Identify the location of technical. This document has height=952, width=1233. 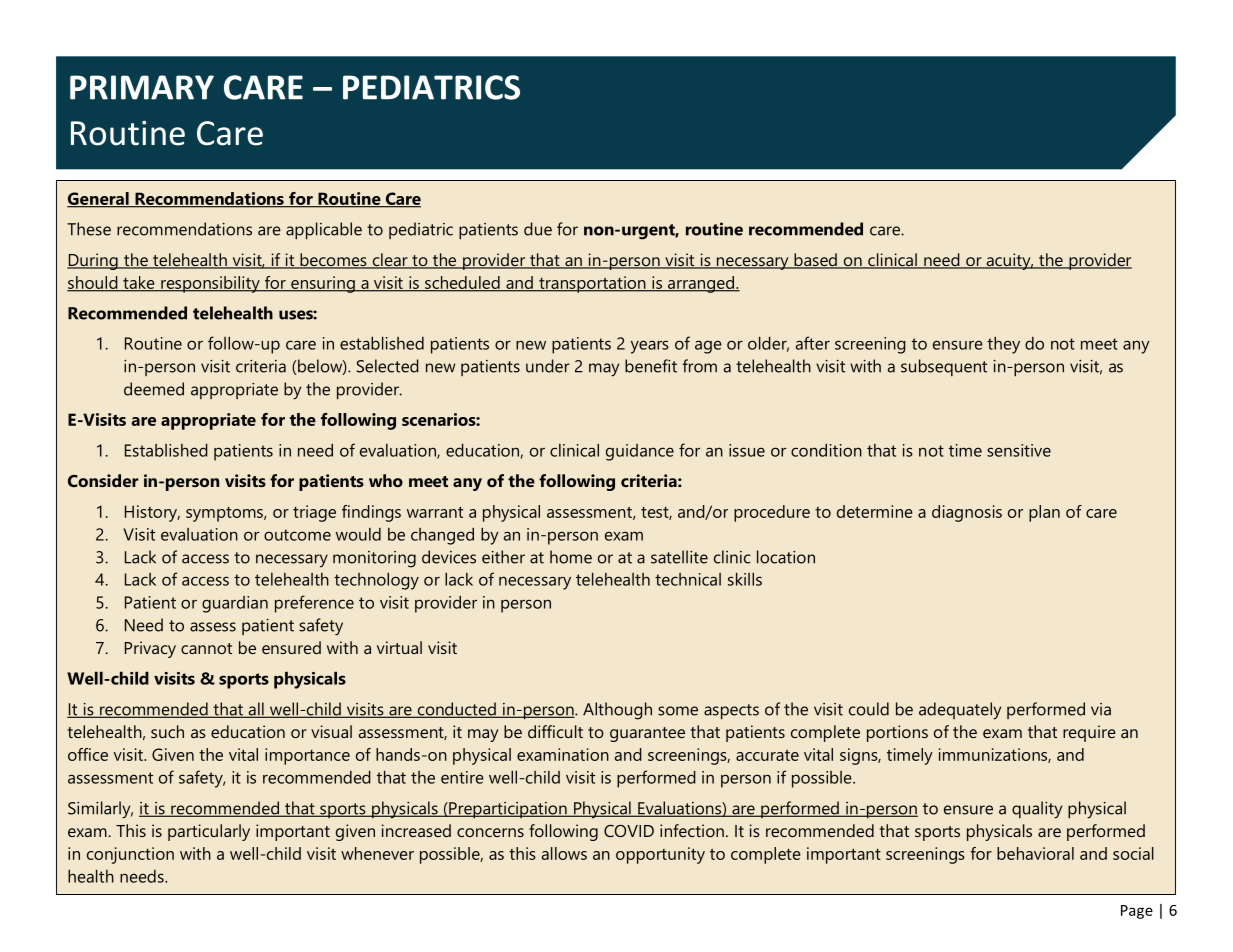
(688, 579).
